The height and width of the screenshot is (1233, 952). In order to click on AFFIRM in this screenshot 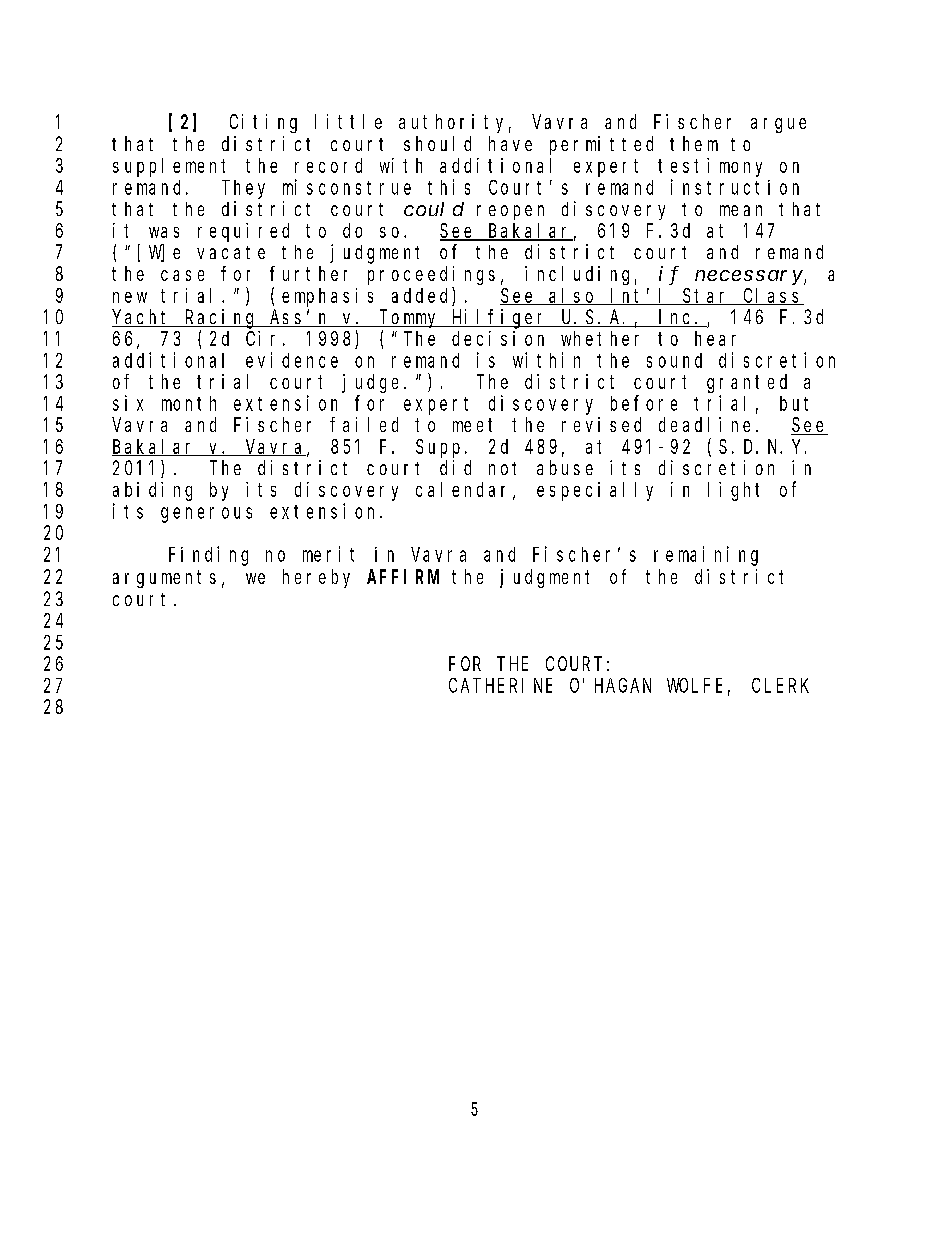, I will do `click(403, 577)`.
